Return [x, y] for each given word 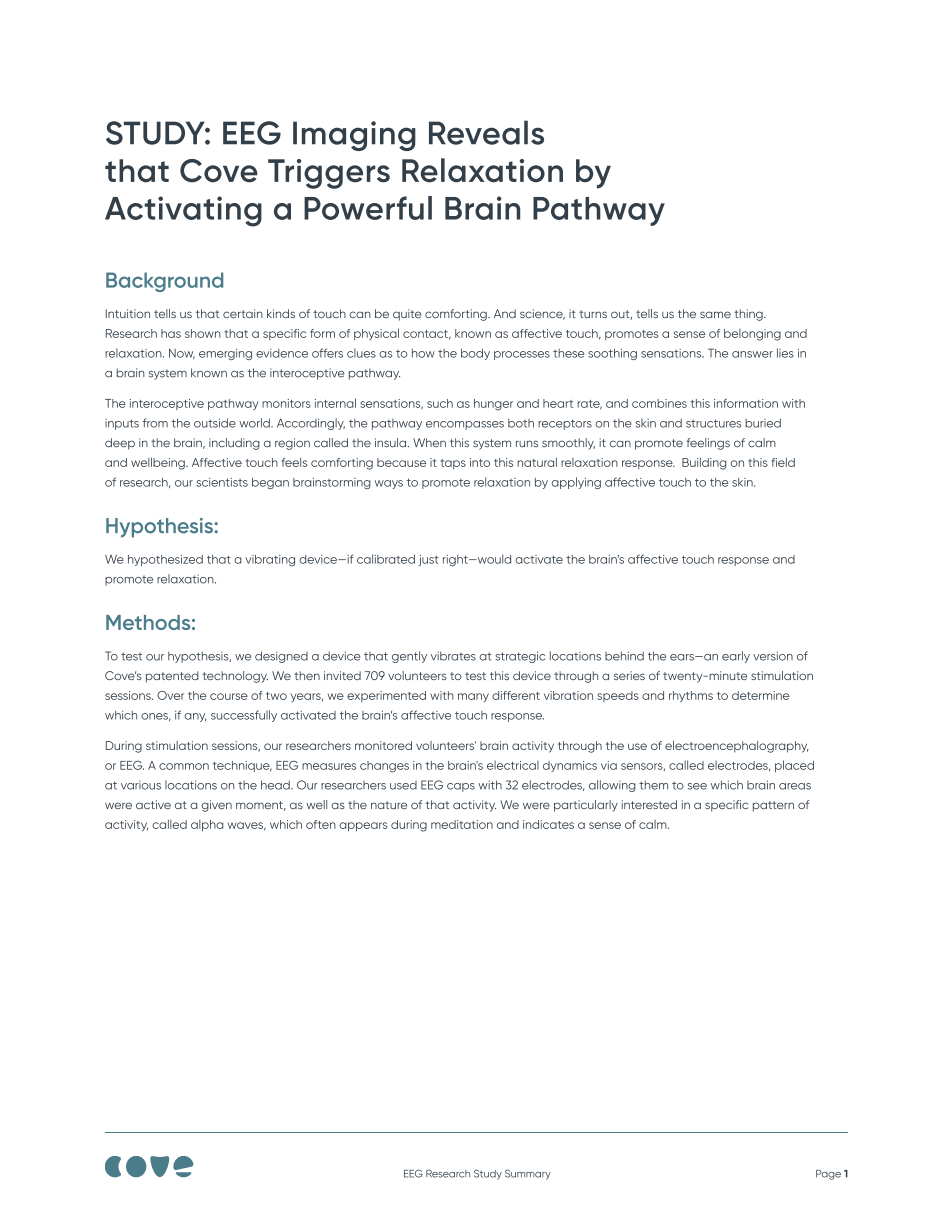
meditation [462, 824]
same [715, 314]
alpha [207, 826]
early [736, 657]
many [473, 697]
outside [215, 423]
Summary [528, 1174]
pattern [773, 806]
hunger [493, 405]
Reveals [486, 132]
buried [763, 423]
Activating [183, 211]
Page [828, 1175]
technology [235, 677]
